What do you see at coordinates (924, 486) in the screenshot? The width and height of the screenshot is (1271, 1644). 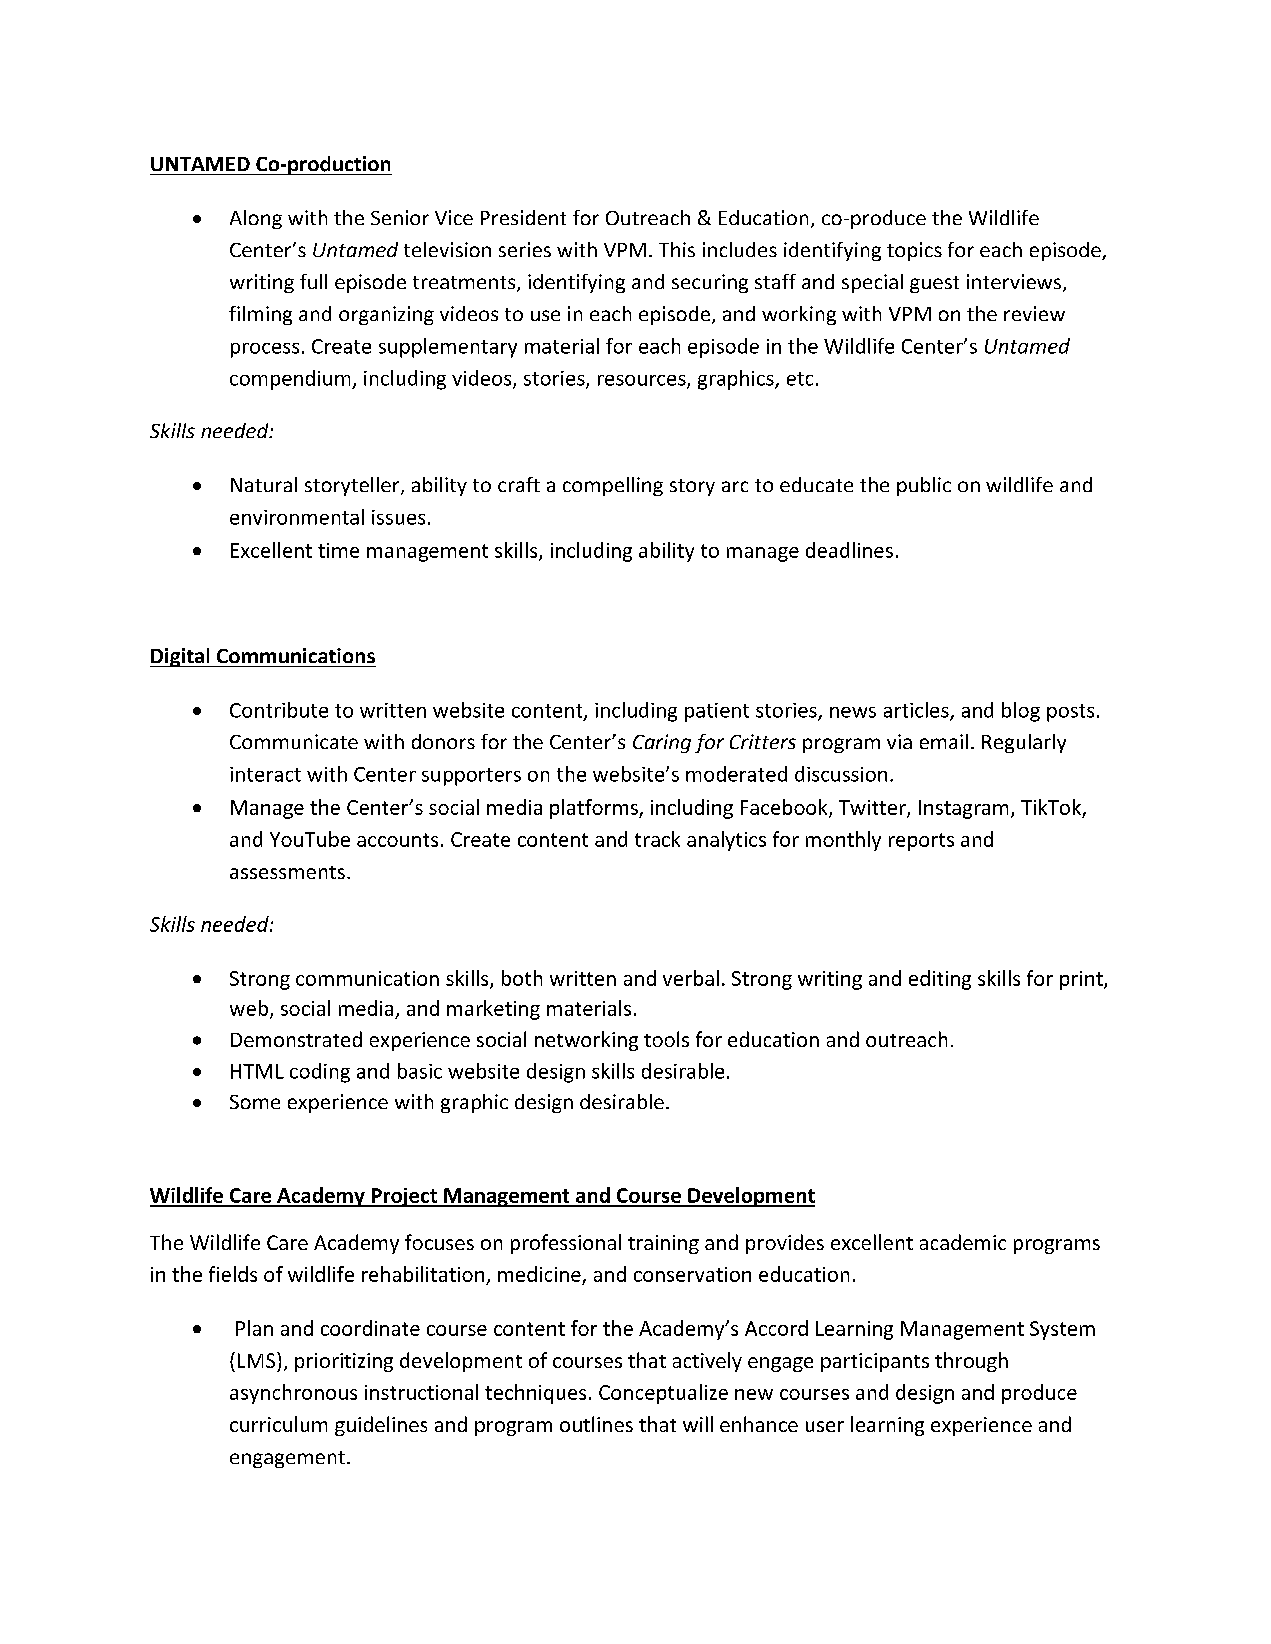 I see `public` at bounding box center [924, 486].
